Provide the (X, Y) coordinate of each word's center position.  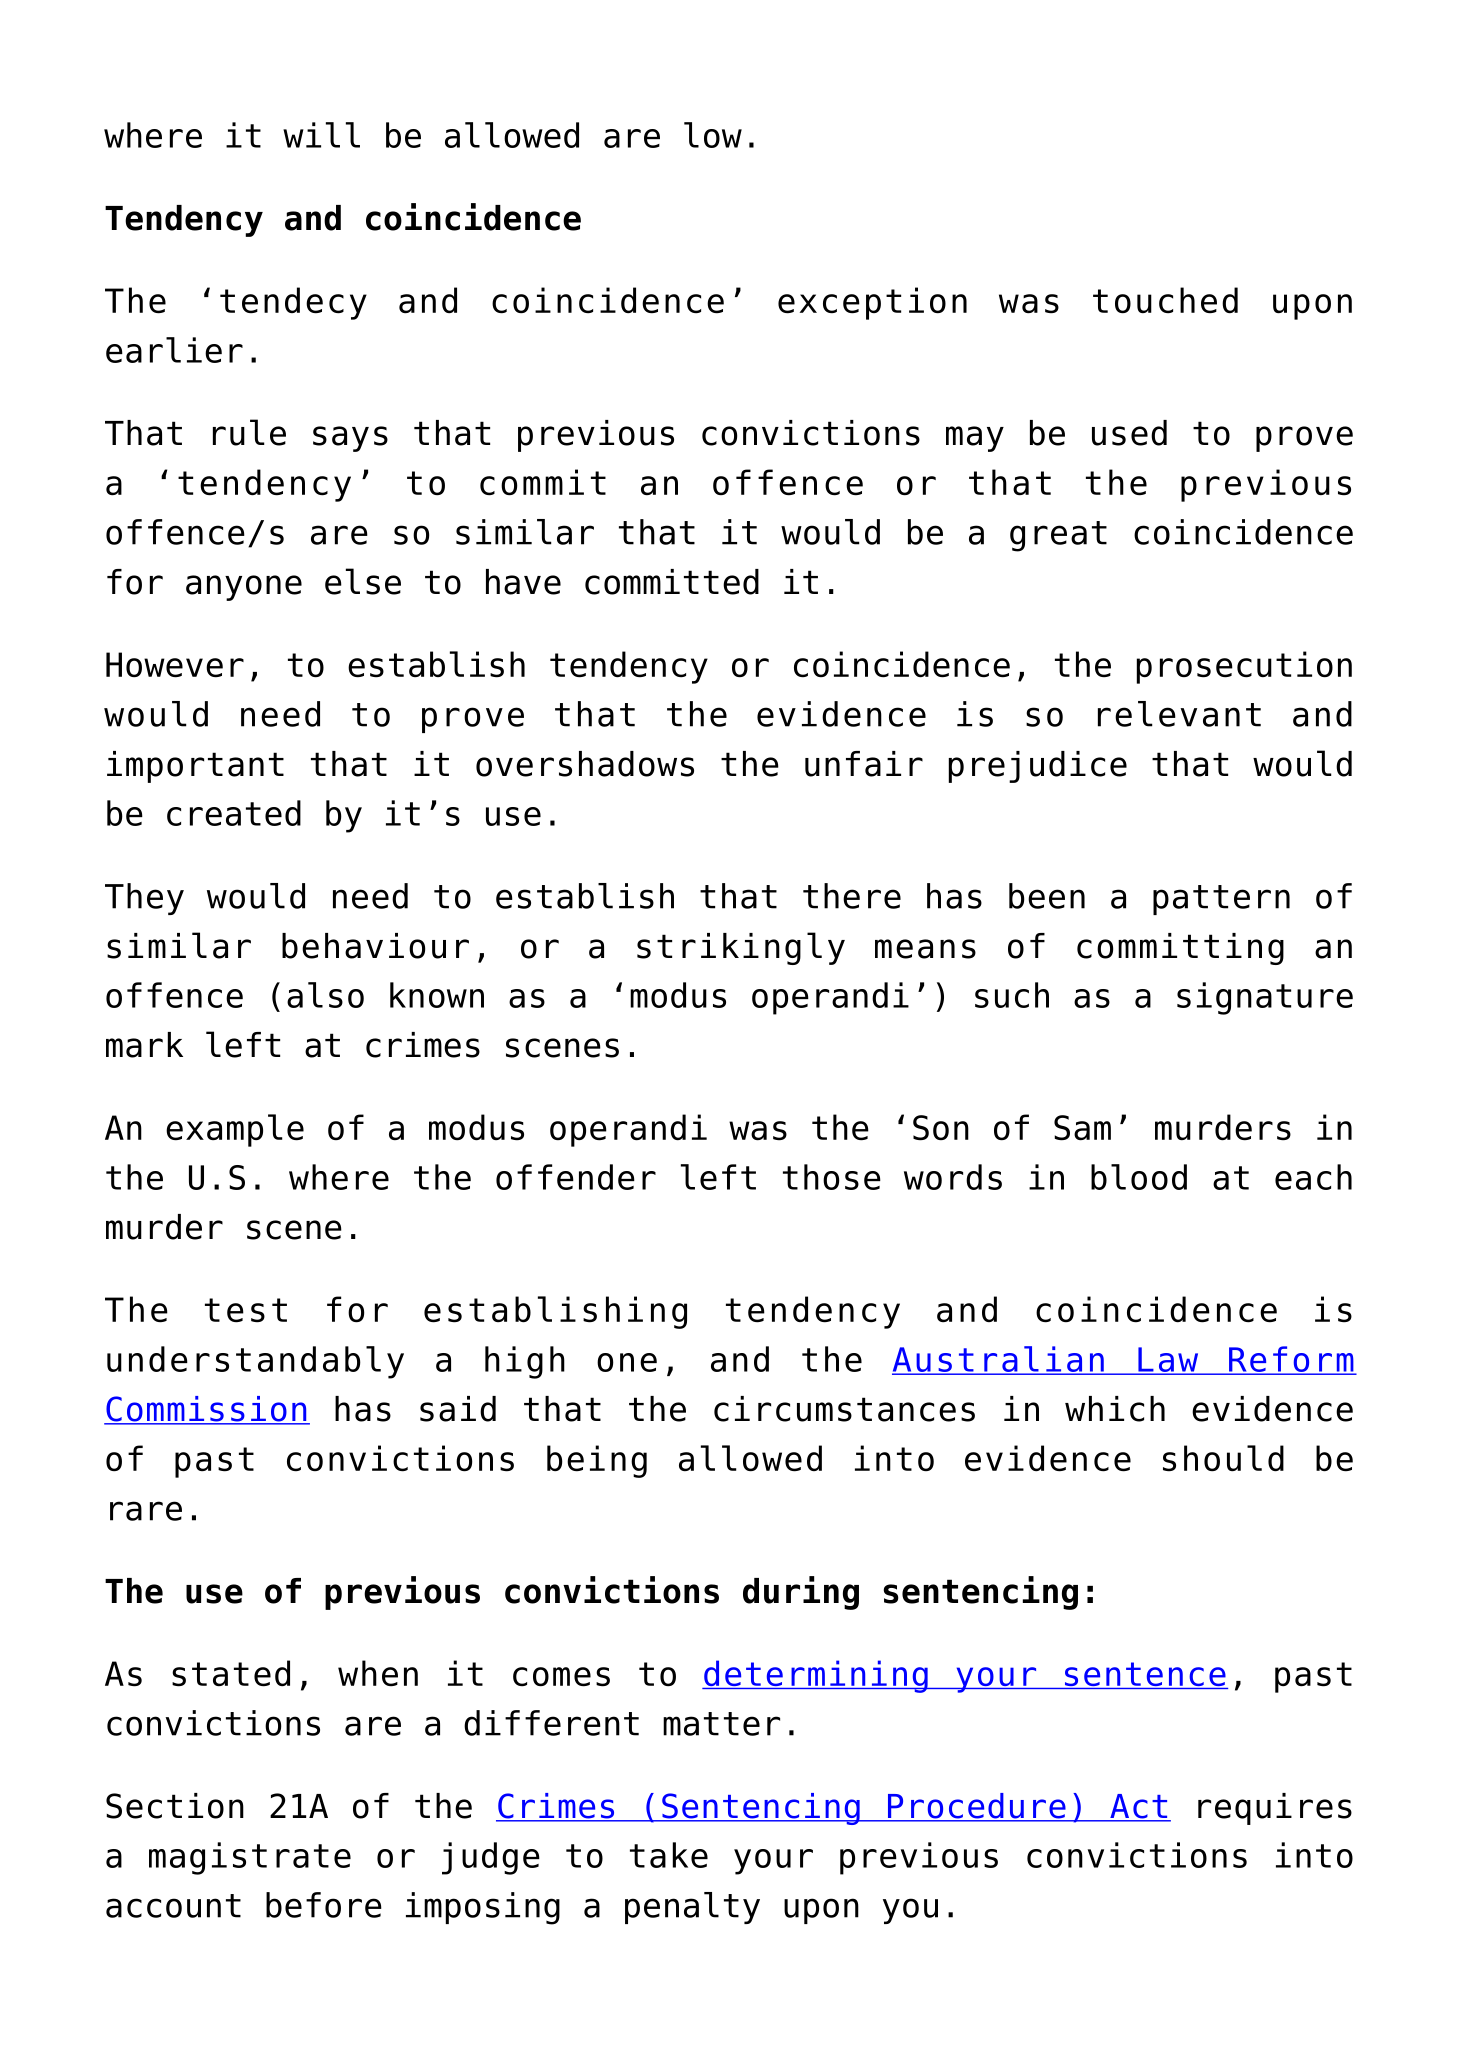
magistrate (250, 1858)
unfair (864, 764)
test (246, 1310)
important (195, 767)
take (669, 1855)
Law (1168, 1360)
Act (1139, 1807)
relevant (1179, 714)
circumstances (844, 1409)
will (321, 135)
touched (1165, 300)
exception (872, 303)
